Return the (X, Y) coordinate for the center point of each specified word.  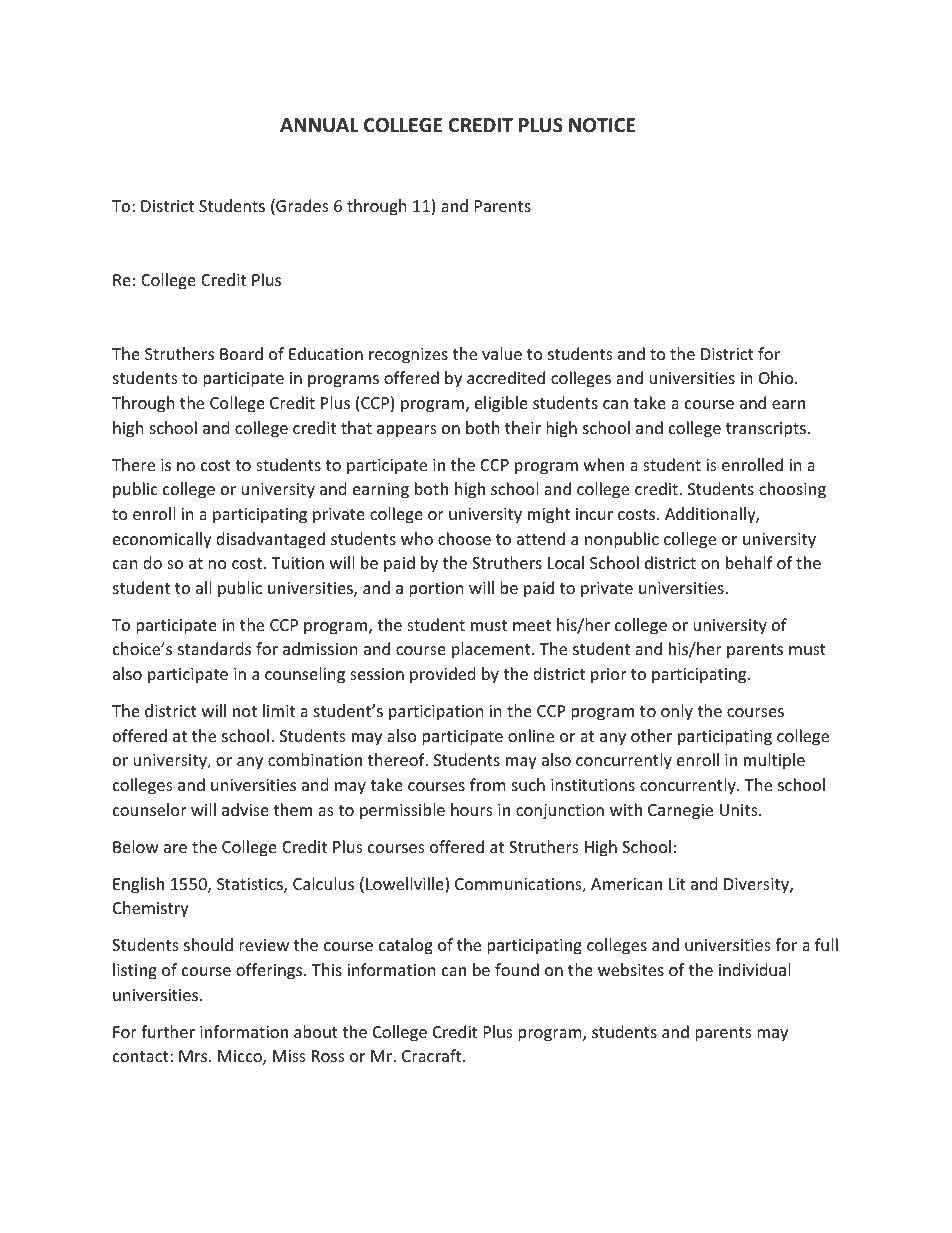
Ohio (777, 377)
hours (472, 809)
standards (214, 648)
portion (436, 590)
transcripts (766, 430)
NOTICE (602, 125)
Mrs (194, 1056)
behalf (749, 562)
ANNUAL (319, 125)
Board (241, 353)
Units (740, 810)
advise (245, 809)
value (502, 353)
